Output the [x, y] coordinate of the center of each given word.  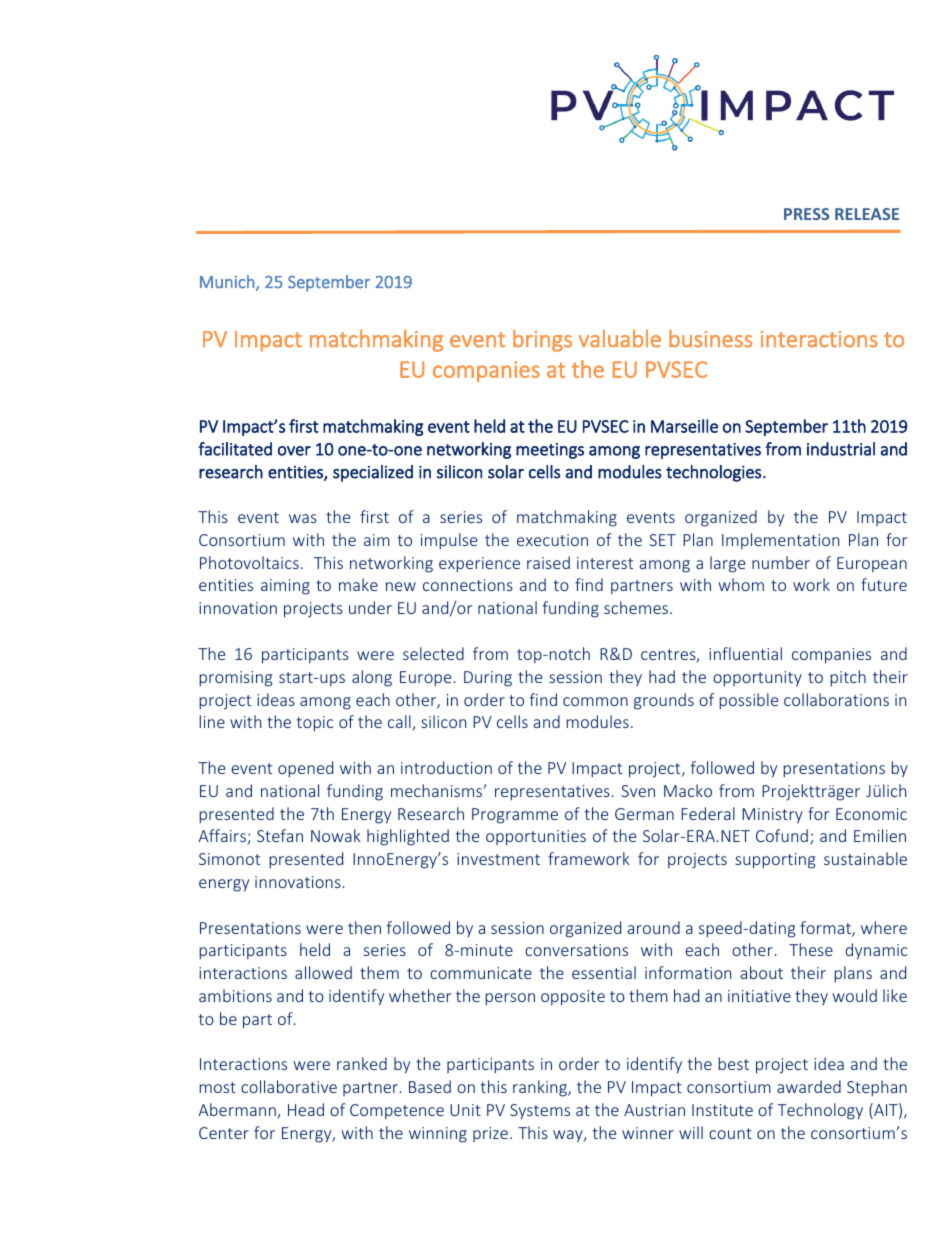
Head [306, 1109]
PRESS [806, 214]
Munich [228, 283]
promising [236, 679]
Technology [820, 1111]
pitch [848, 678]
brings [542, 341]
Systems [540, 1112]
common [595, 701]
